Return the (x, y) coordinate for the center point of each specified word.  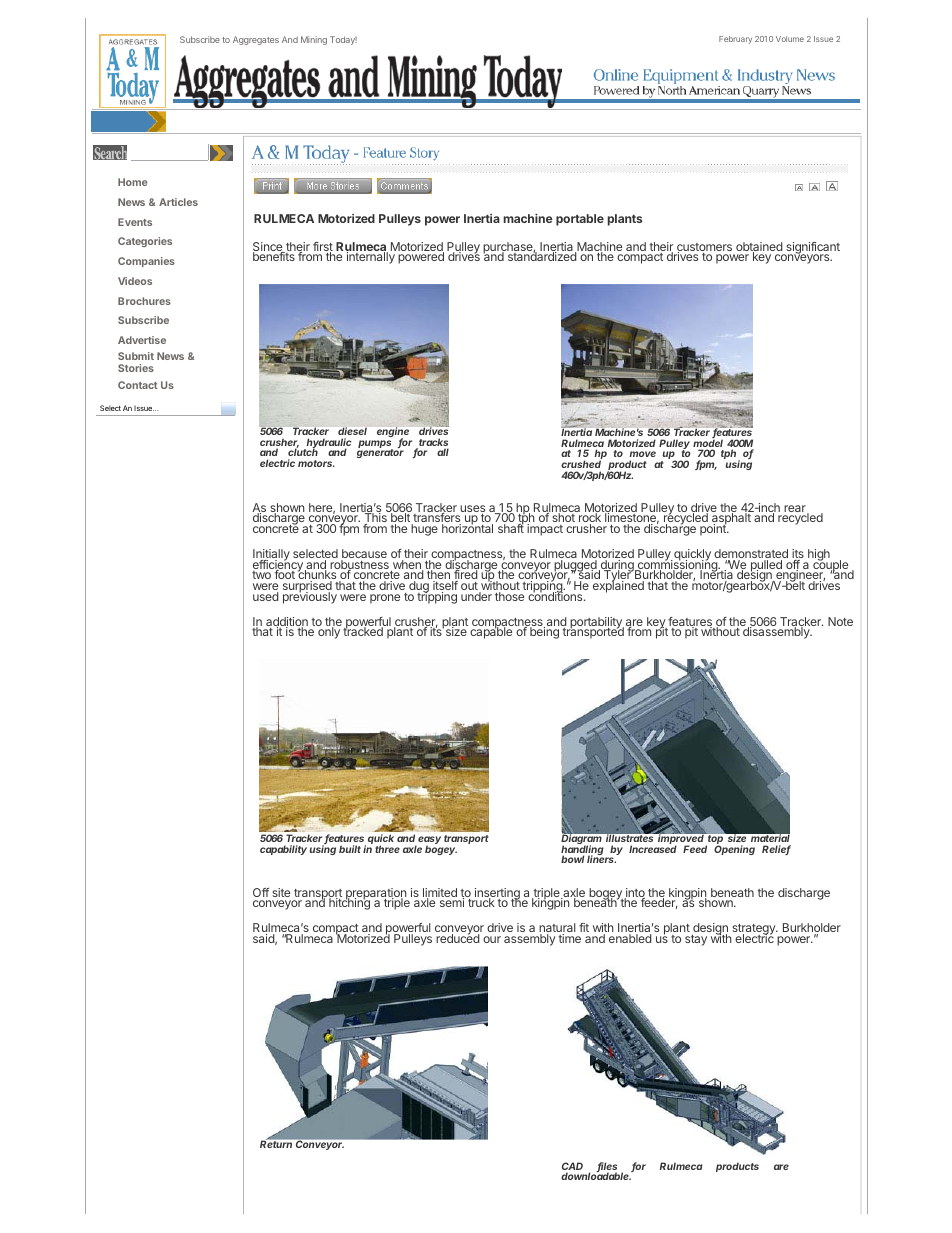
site (281, 892)
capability (283, 850)
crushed (581, 464)
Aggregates (256, 40)
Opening (734, 849)
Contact (138, 385)
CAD (572, 1167)
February (735, 40)
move (642, 454)
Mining (314, 40)
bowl (572, 859)
